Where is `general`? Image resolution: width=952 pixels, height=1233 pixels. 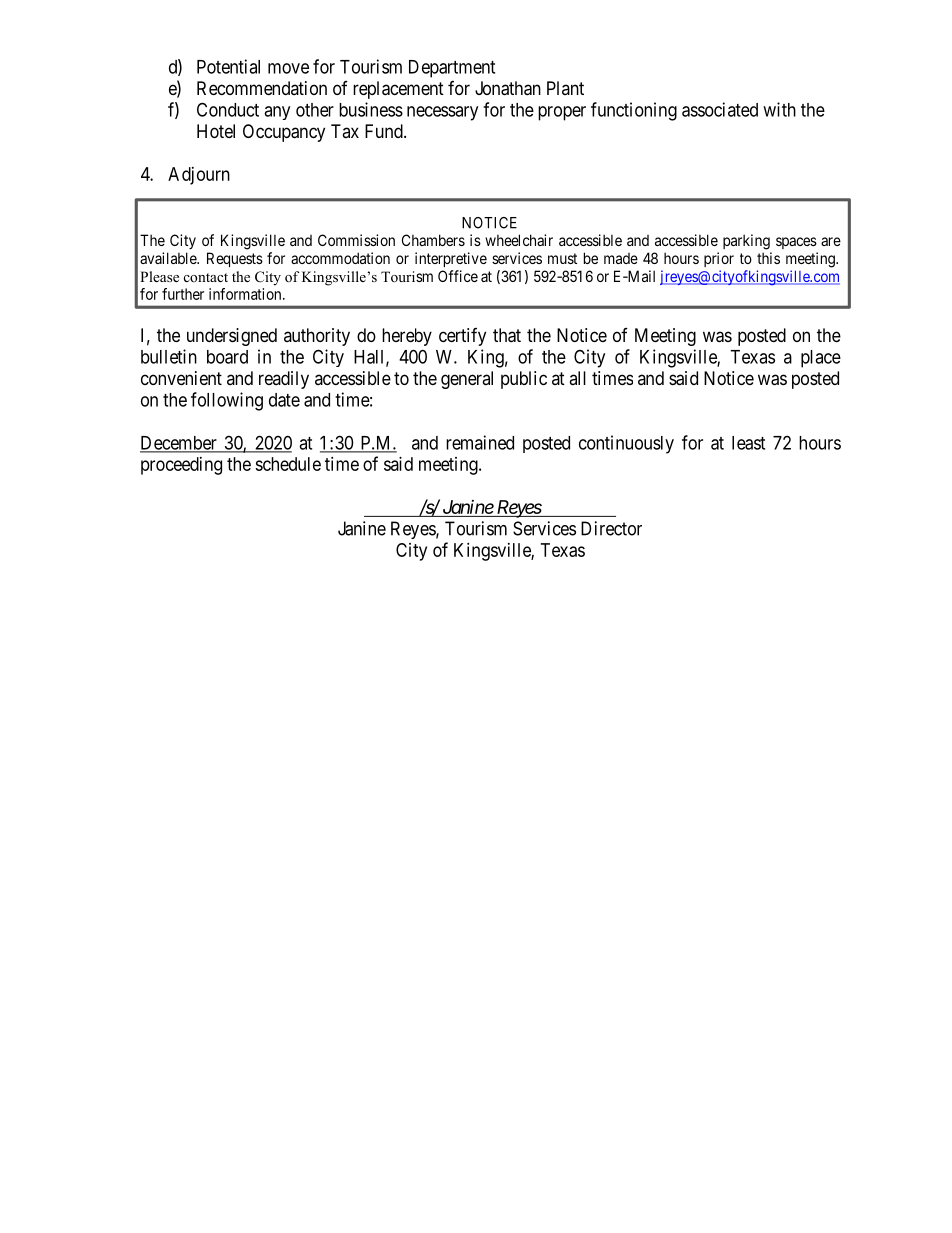 general is located at coordinates (467, 380).
